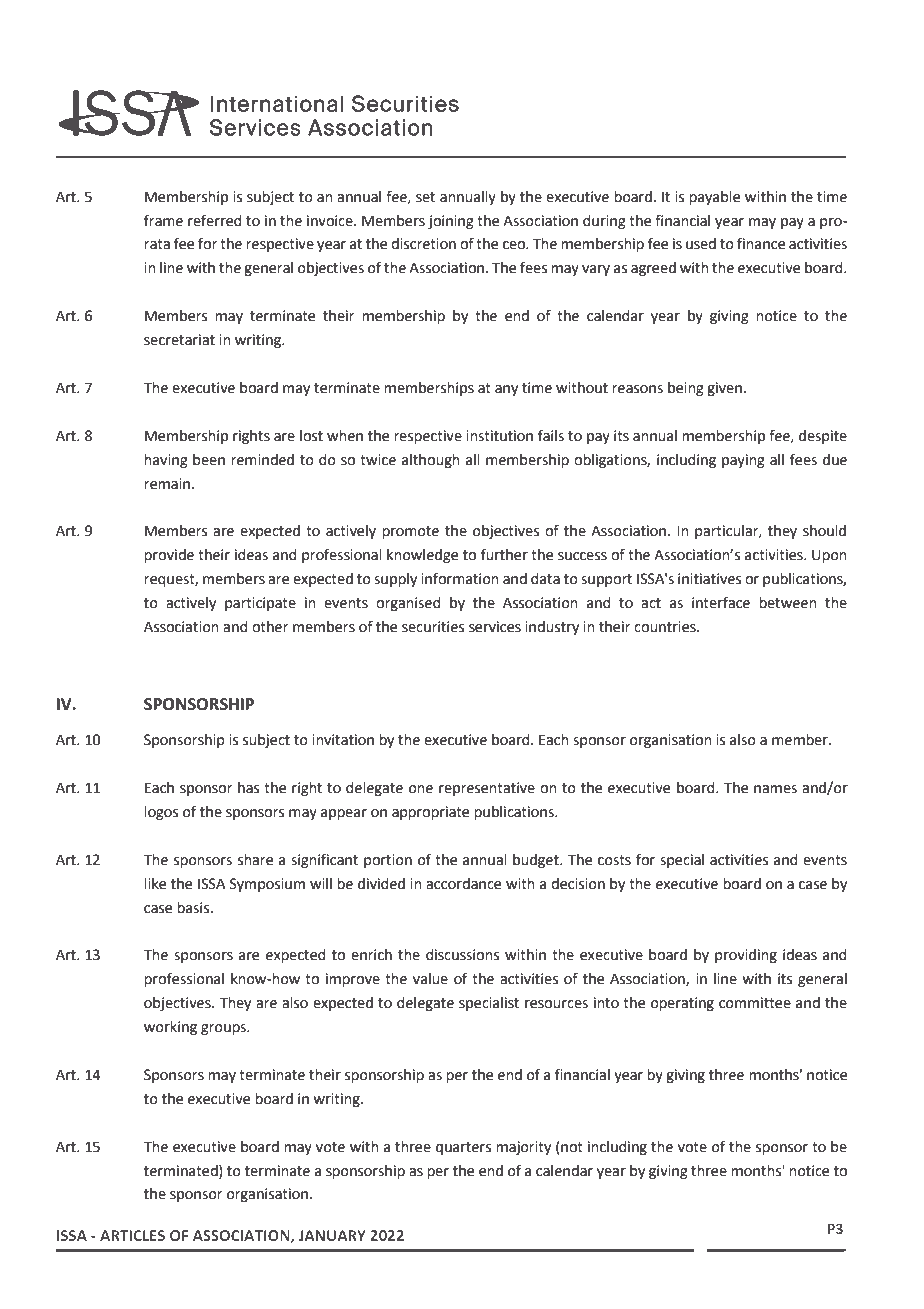 This image has height=1309, width=924. I want to click on joining, so click(451, 222).
